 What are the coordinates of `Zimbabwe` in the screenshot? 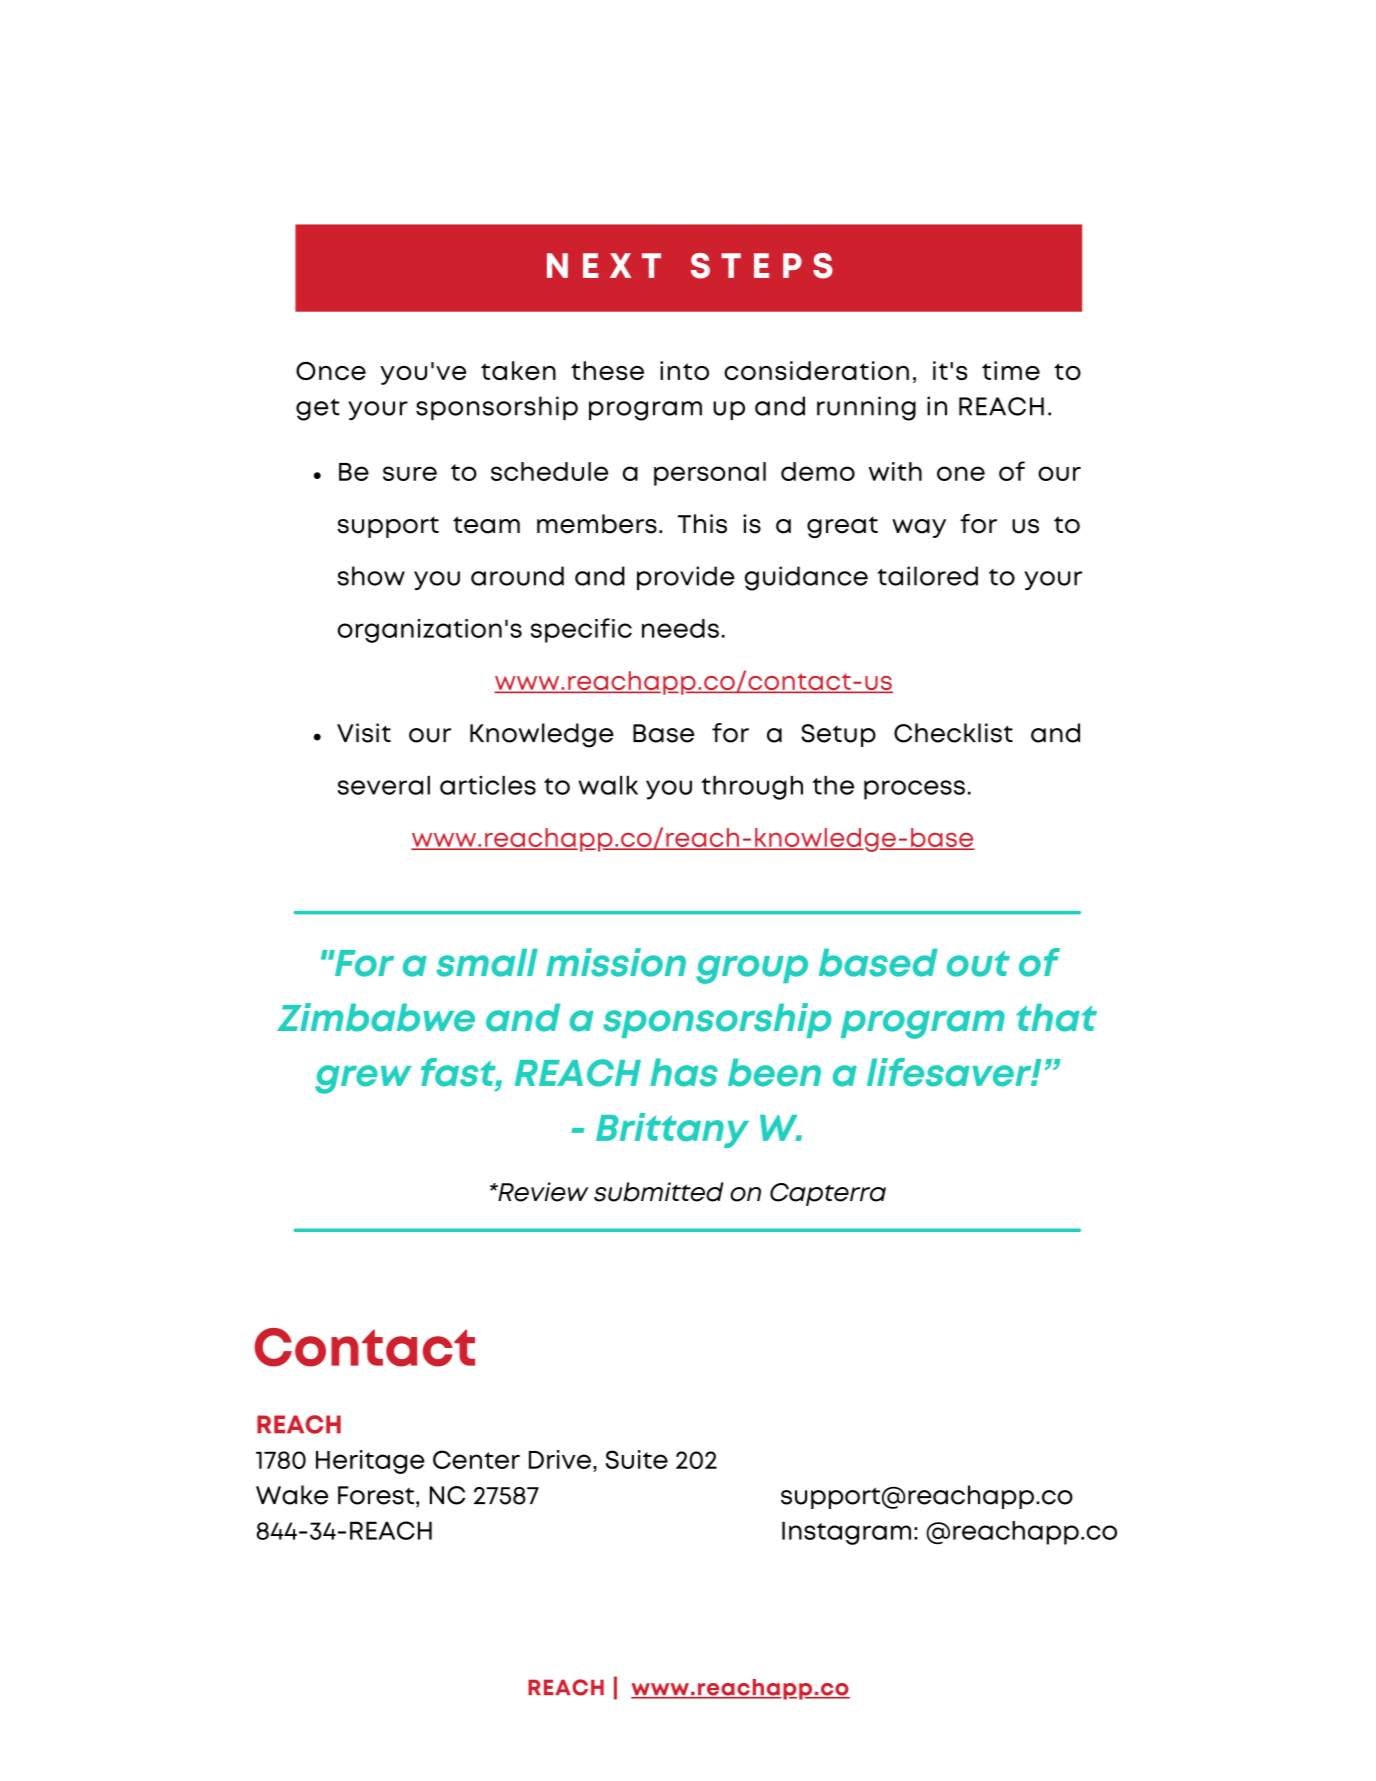 It's located at (376, 1017).
